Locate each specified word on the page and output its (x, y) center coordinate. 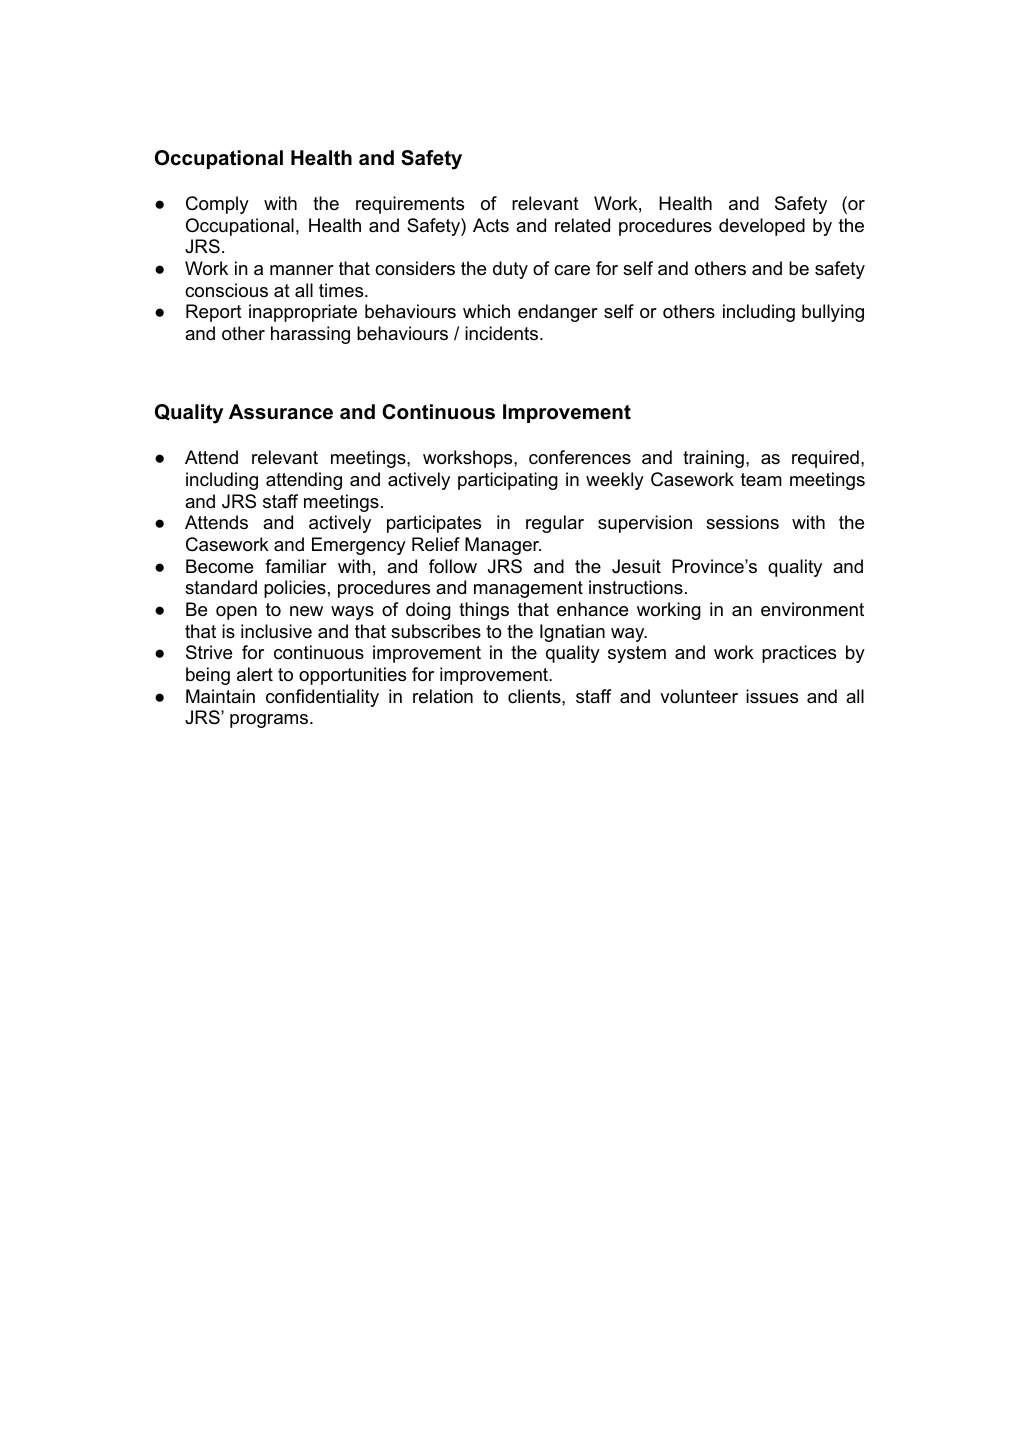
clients (535, 696)
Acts (491, 225)
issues (772, 696)
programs (270, 721)
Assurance (281, 412)
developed (762, 227)
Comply (217, 205)
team (761, 480)
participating (508, 481)
